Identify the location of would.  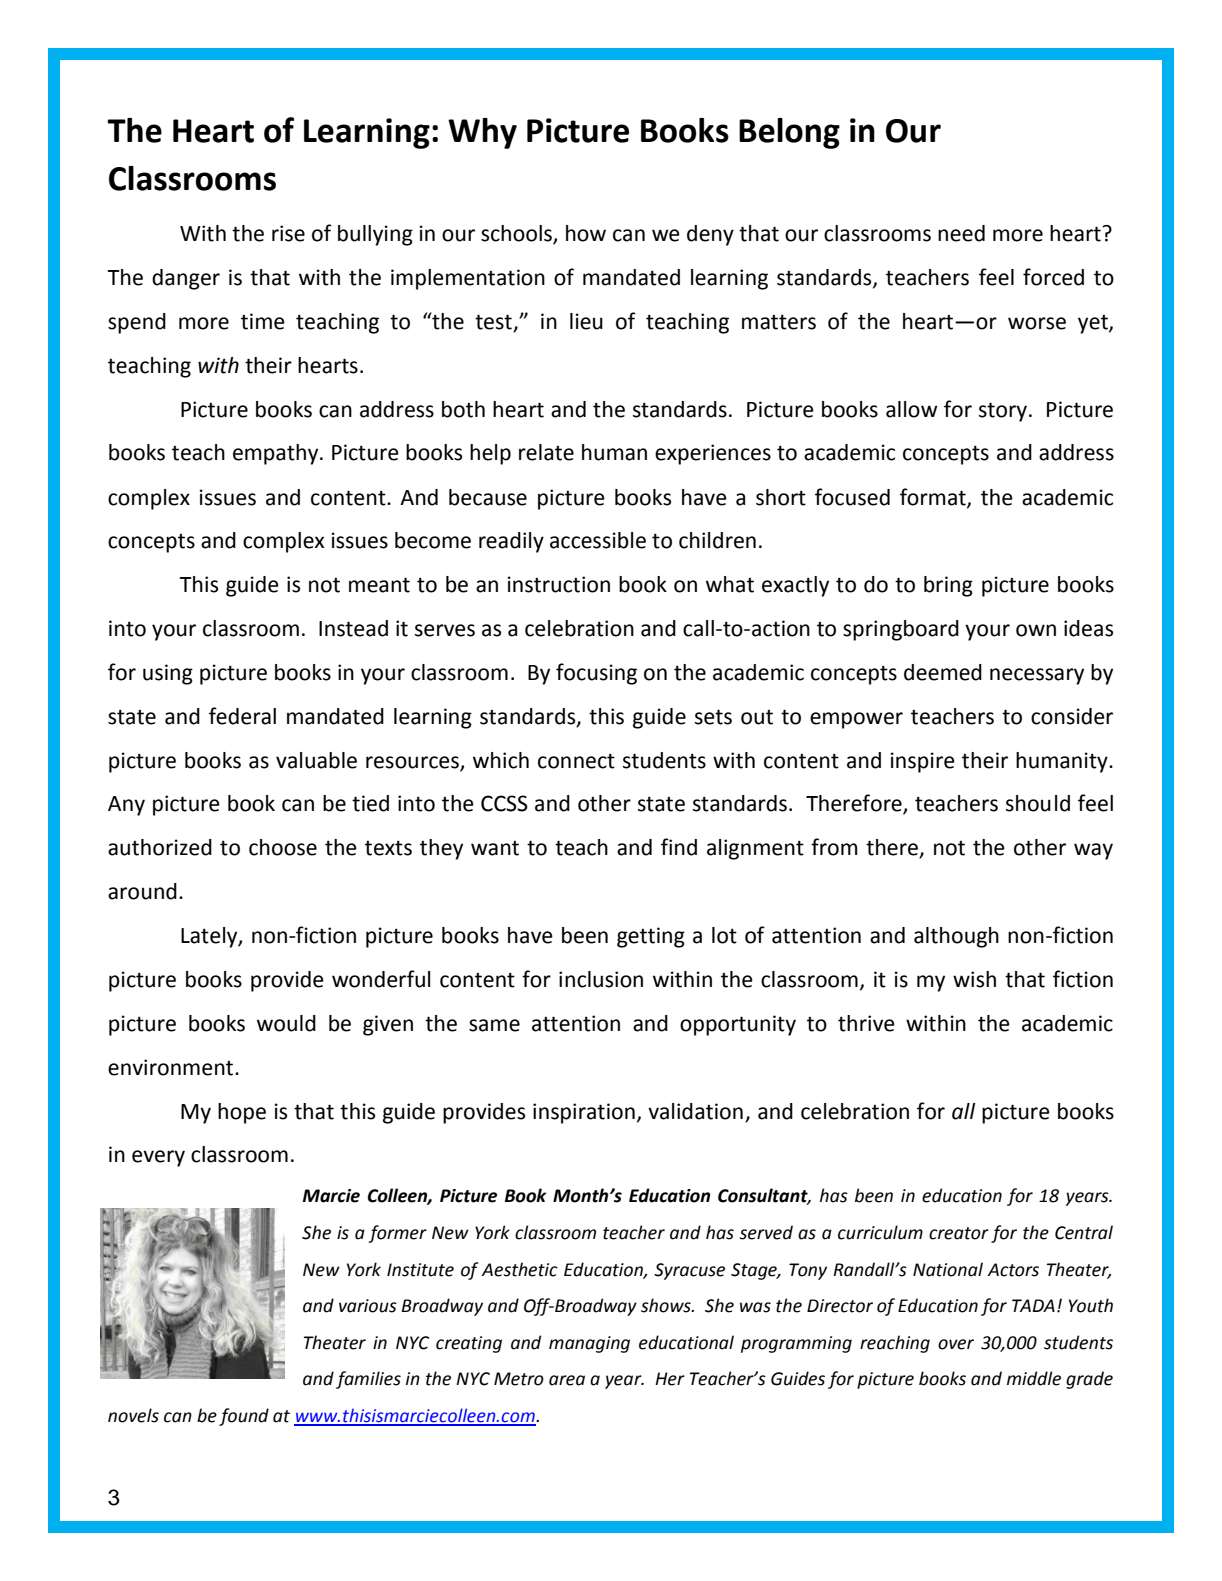
(286, 1023).
